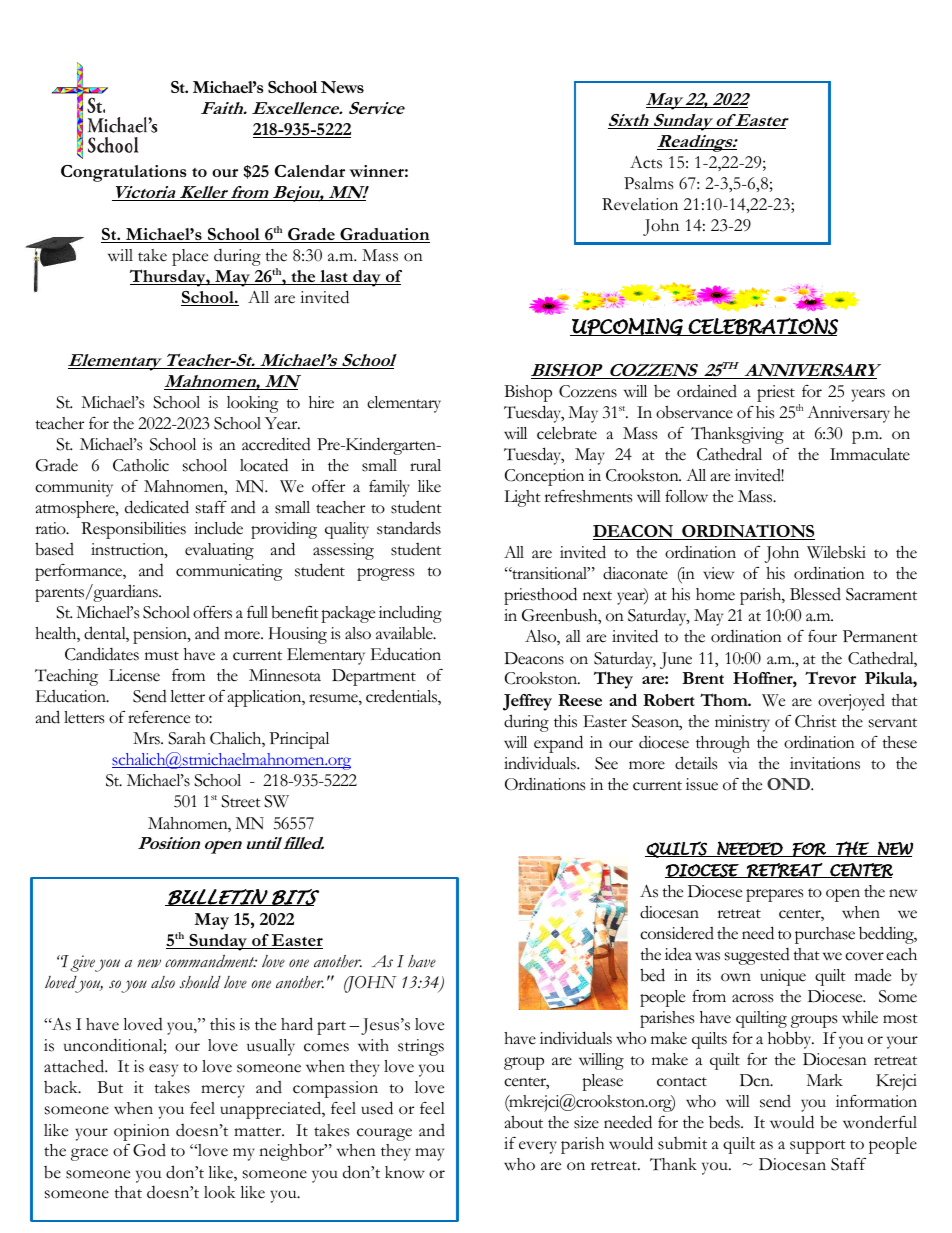  Describe the element at coordinates (567, 433) in the image. I see `celebrate` at that location.
